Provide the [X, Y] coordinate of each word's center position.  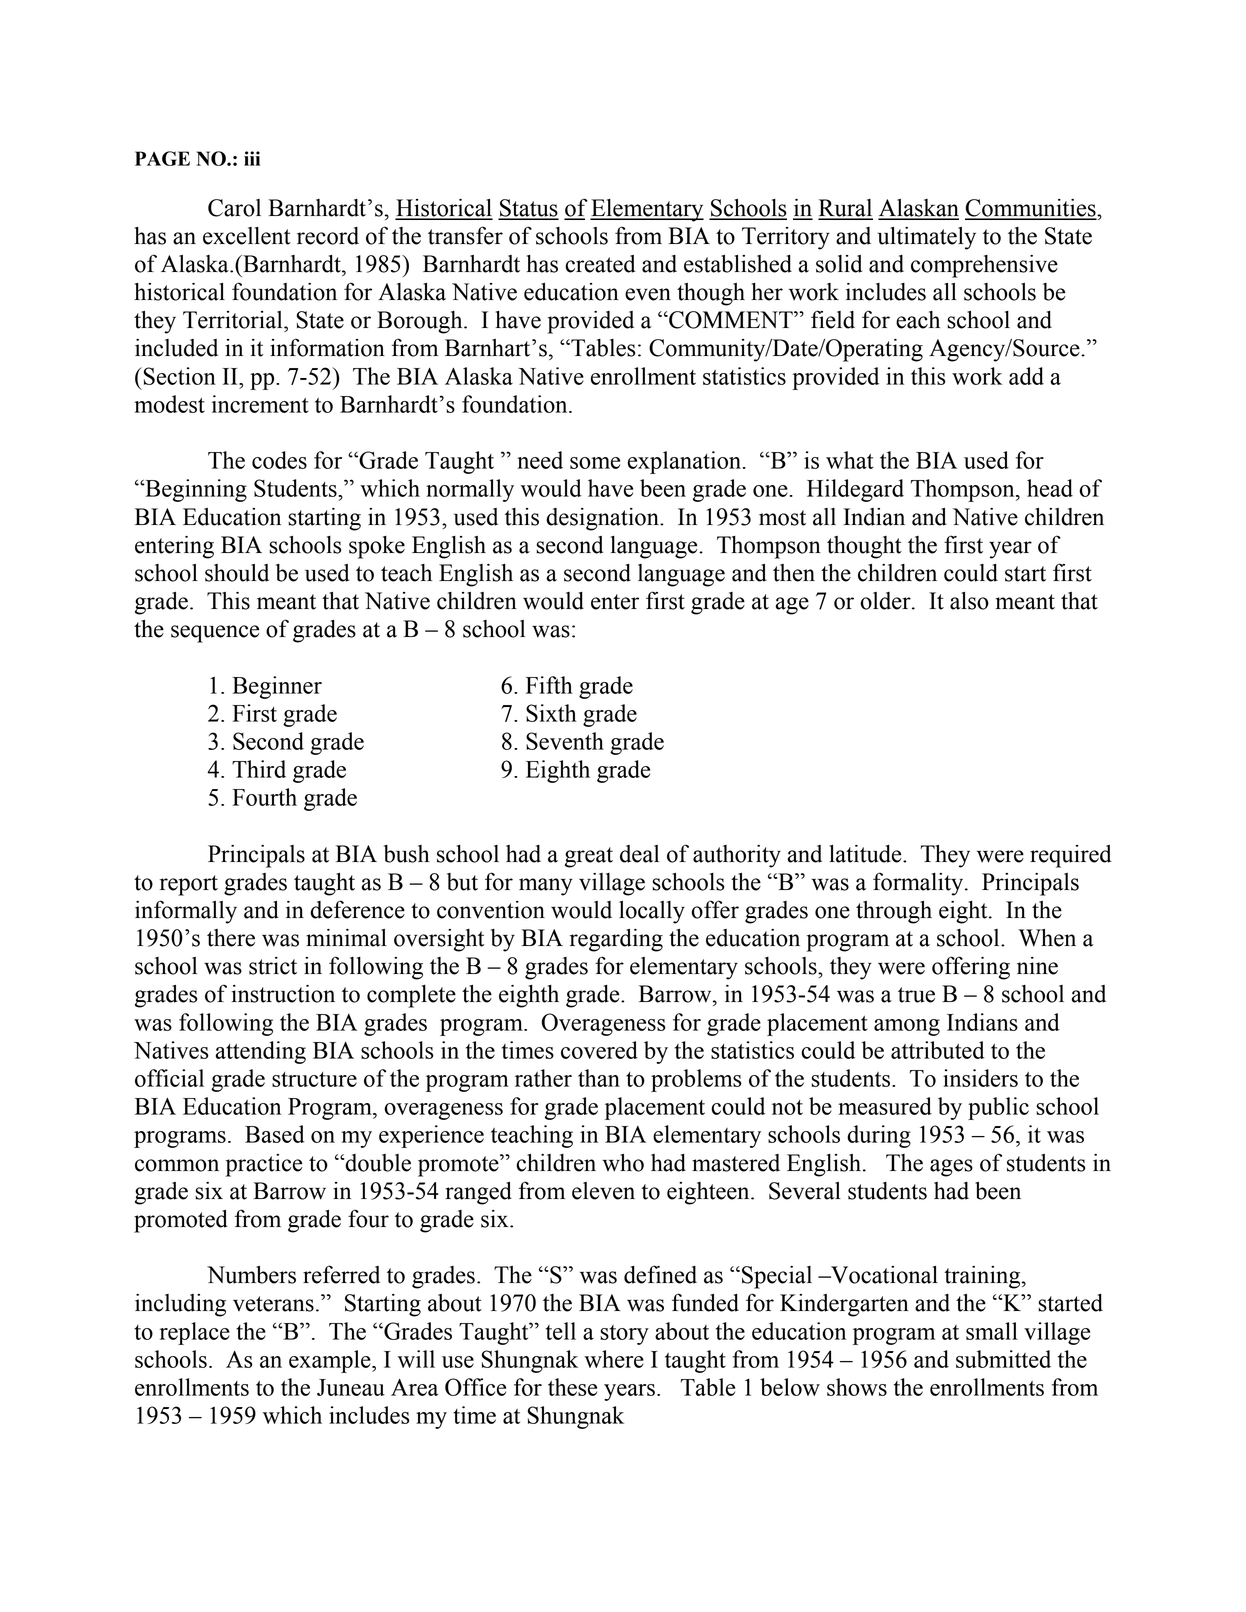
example [331, 1361]
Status [528, 209]
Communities [1031, 209]
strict [273, 966]
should [237, 573]
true [916, 995]
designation [603, 519]
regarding [616, 940]
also [969, 601]
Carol [234, 208]
